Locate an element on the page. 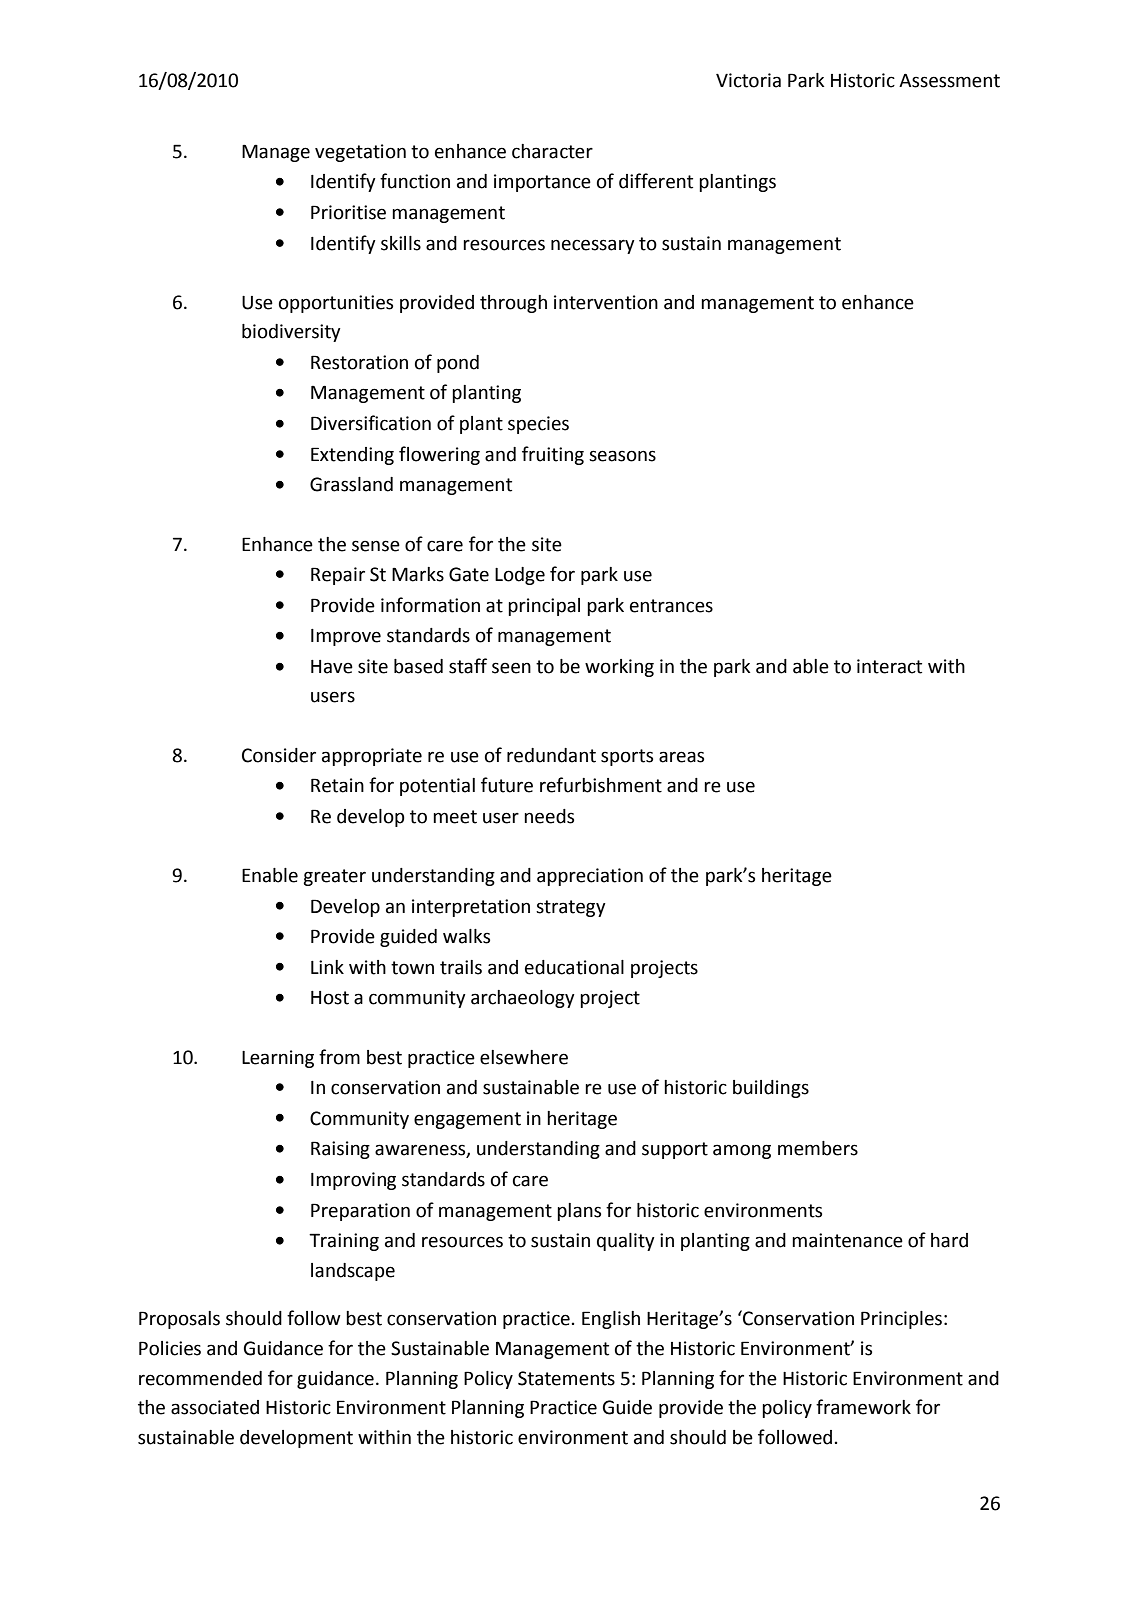  redundant is located at coordinates (551, 755).
